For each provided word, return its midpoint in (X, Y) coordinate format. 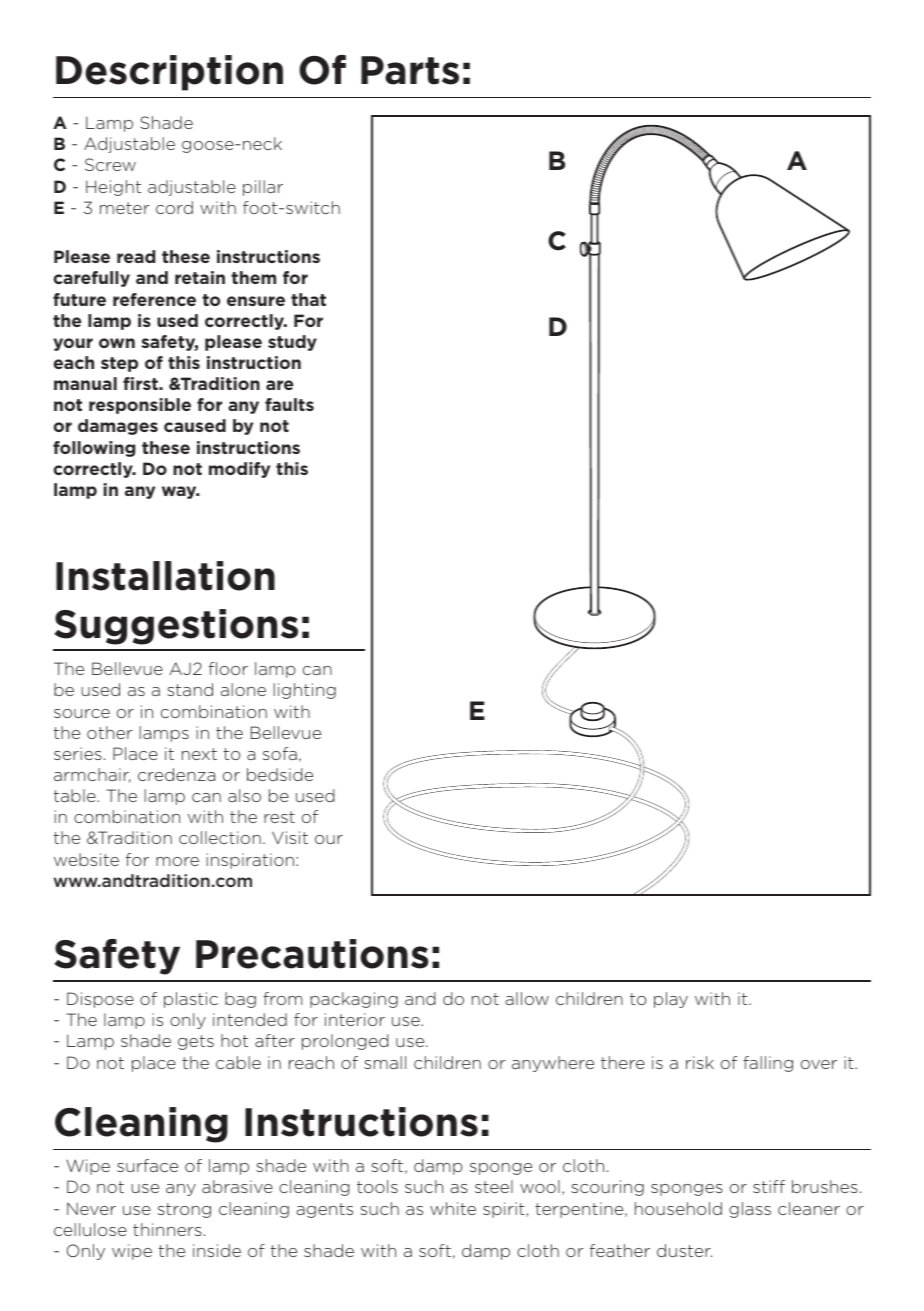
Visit (290, 837)
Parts (410, 70)
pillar (263, 188)
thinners (167, 1229)
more (177, 861)
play (671, 1000)
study (292, 343)
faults (289, 404)
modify (239, 470)
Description (169, 73)
